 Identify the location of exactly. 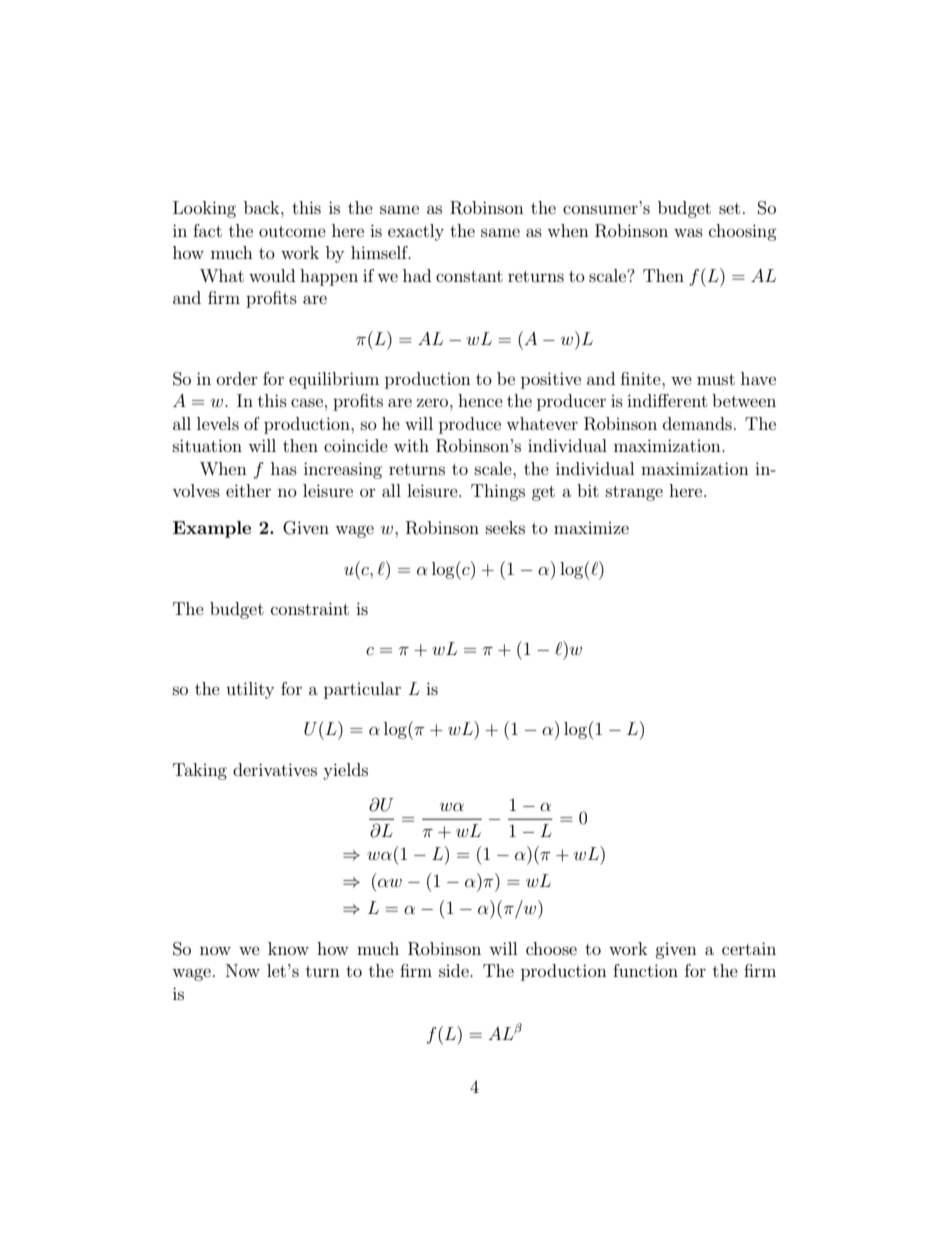
(416, 232).
